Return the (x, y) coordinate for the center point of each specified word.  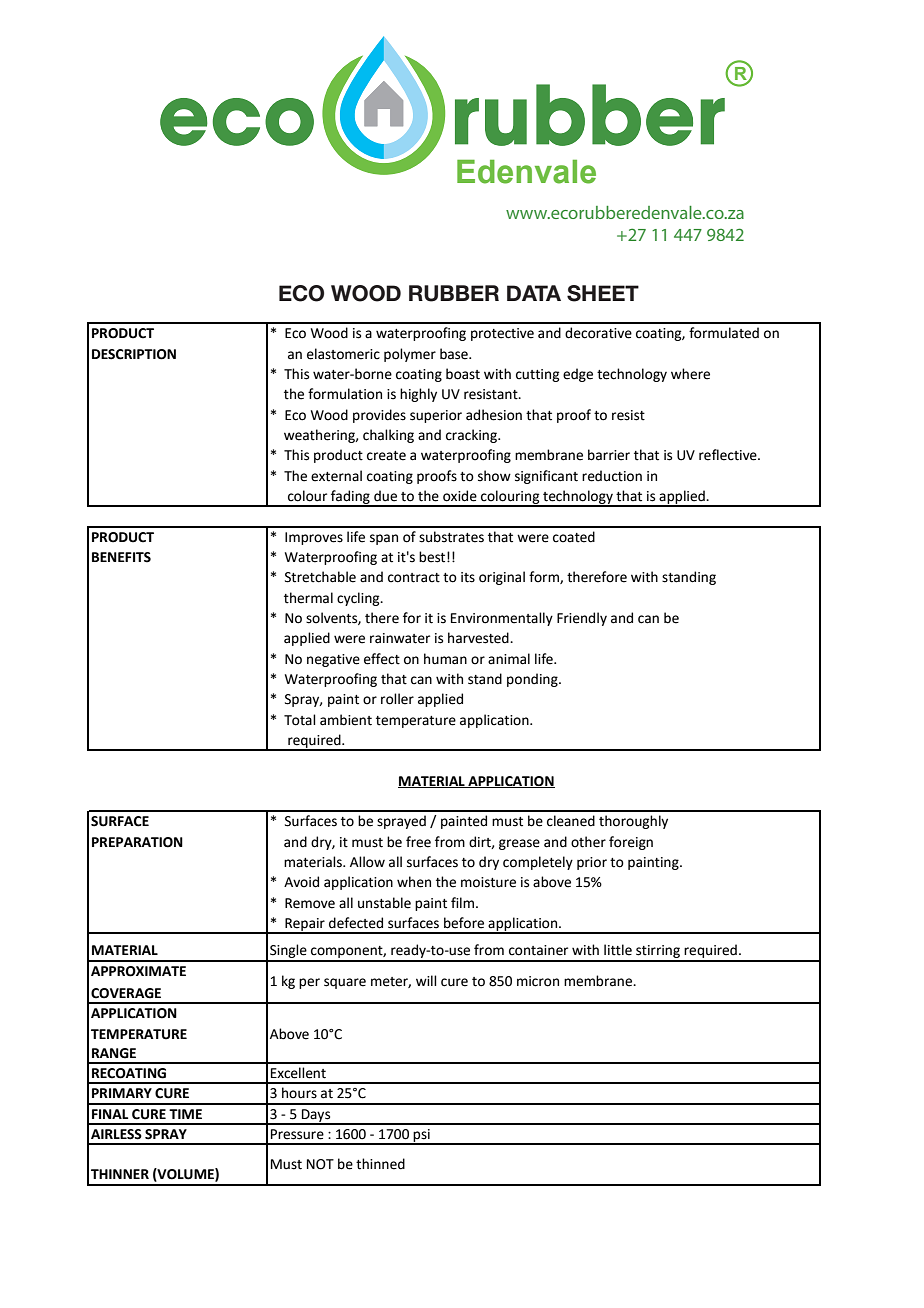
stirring (658, 953)
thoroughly (633, 822)
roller (397, 699)
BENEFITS (121, 557)
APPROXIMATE (138, 971)
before (464, 923)
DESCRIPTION (134, 354)
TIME (185, 1114)
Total (300, 720)
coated (574, 537)
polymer (410, 355)
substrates (451, 537)
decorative (598, 333)
